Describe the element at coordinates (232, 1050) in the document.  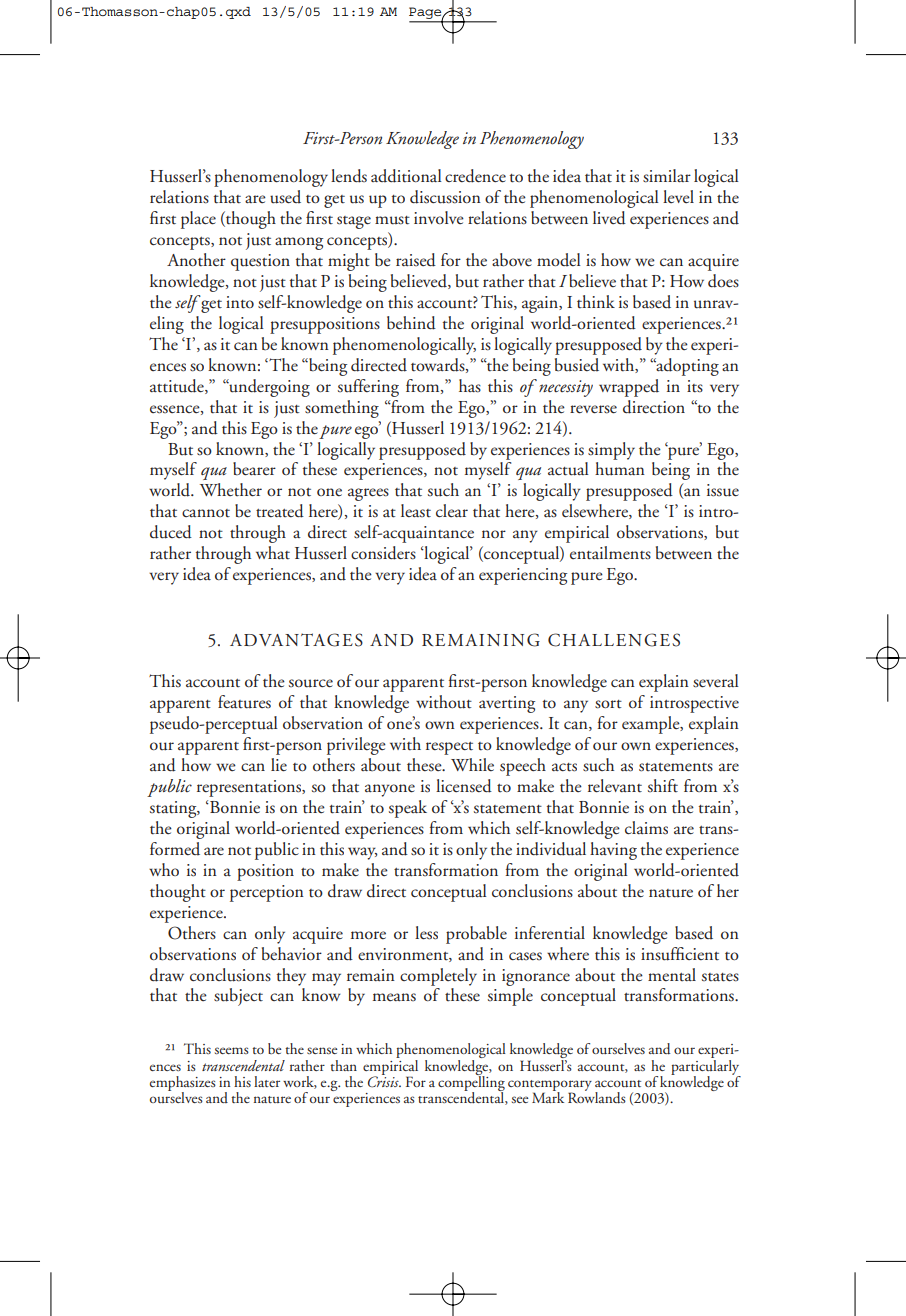
I see `seems` at that location.
